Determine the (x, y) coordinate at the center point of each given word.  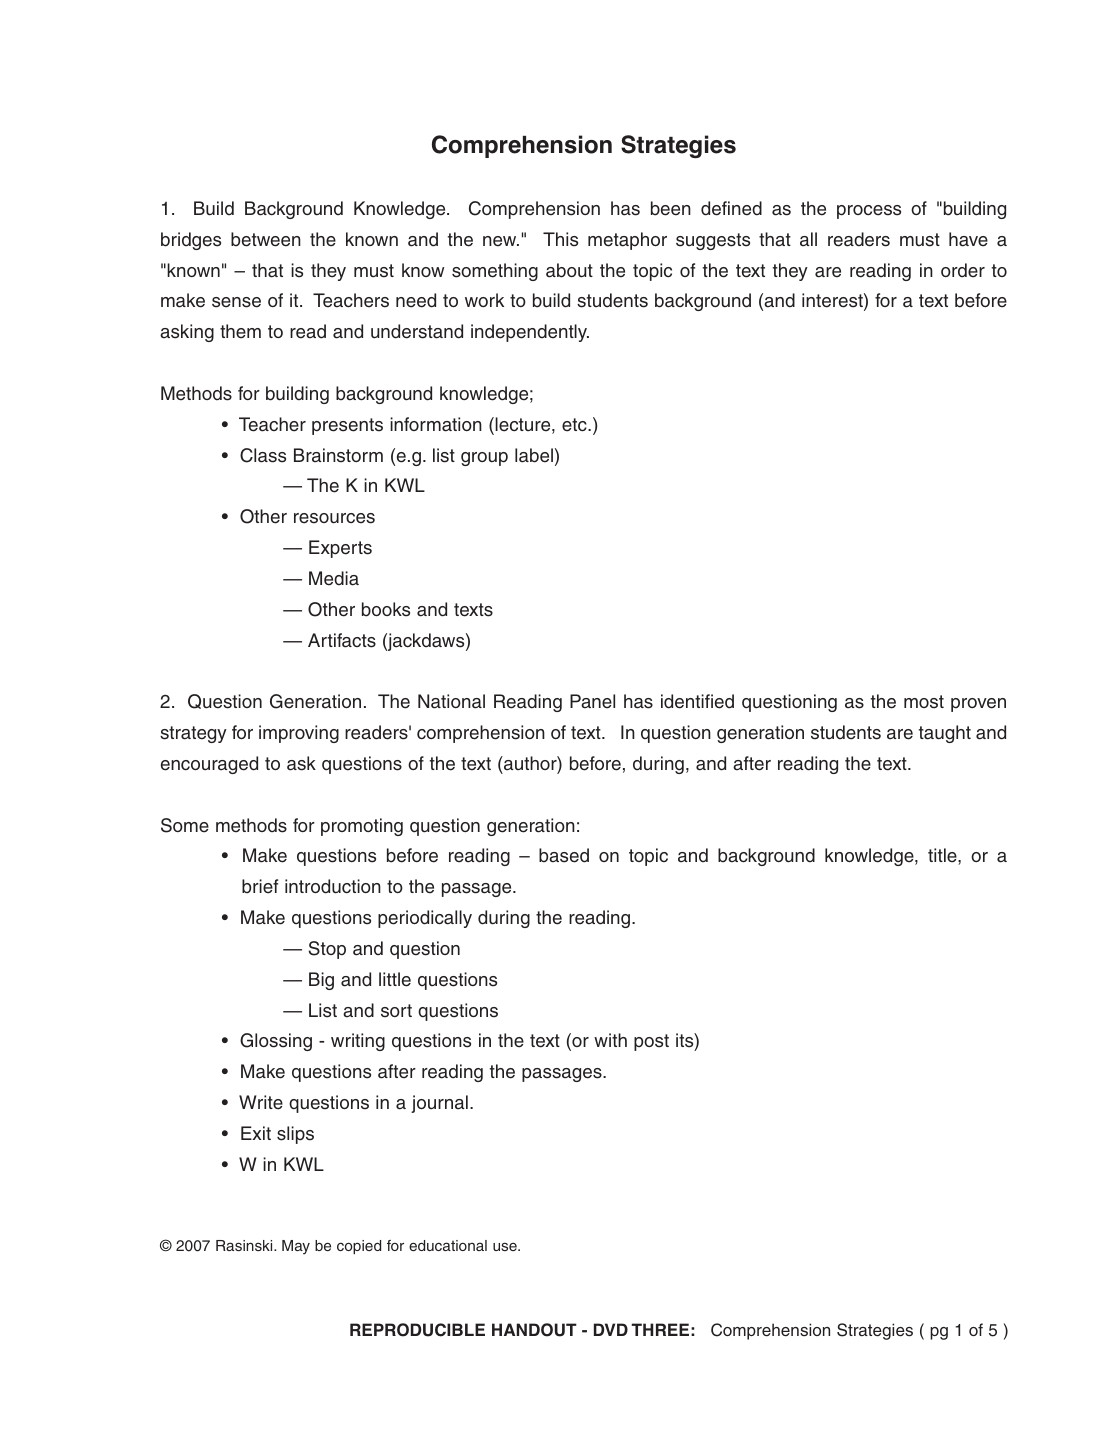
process (869, 212)
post (651, 1042)
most (924, 702)
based (564, 855)
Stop (327, 950)
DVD (611, 1329)
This (560, 239)
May (296, 1247)
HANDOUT (534, 1330)
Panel (592, 701)
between (266, 239)
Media (334, 578)
